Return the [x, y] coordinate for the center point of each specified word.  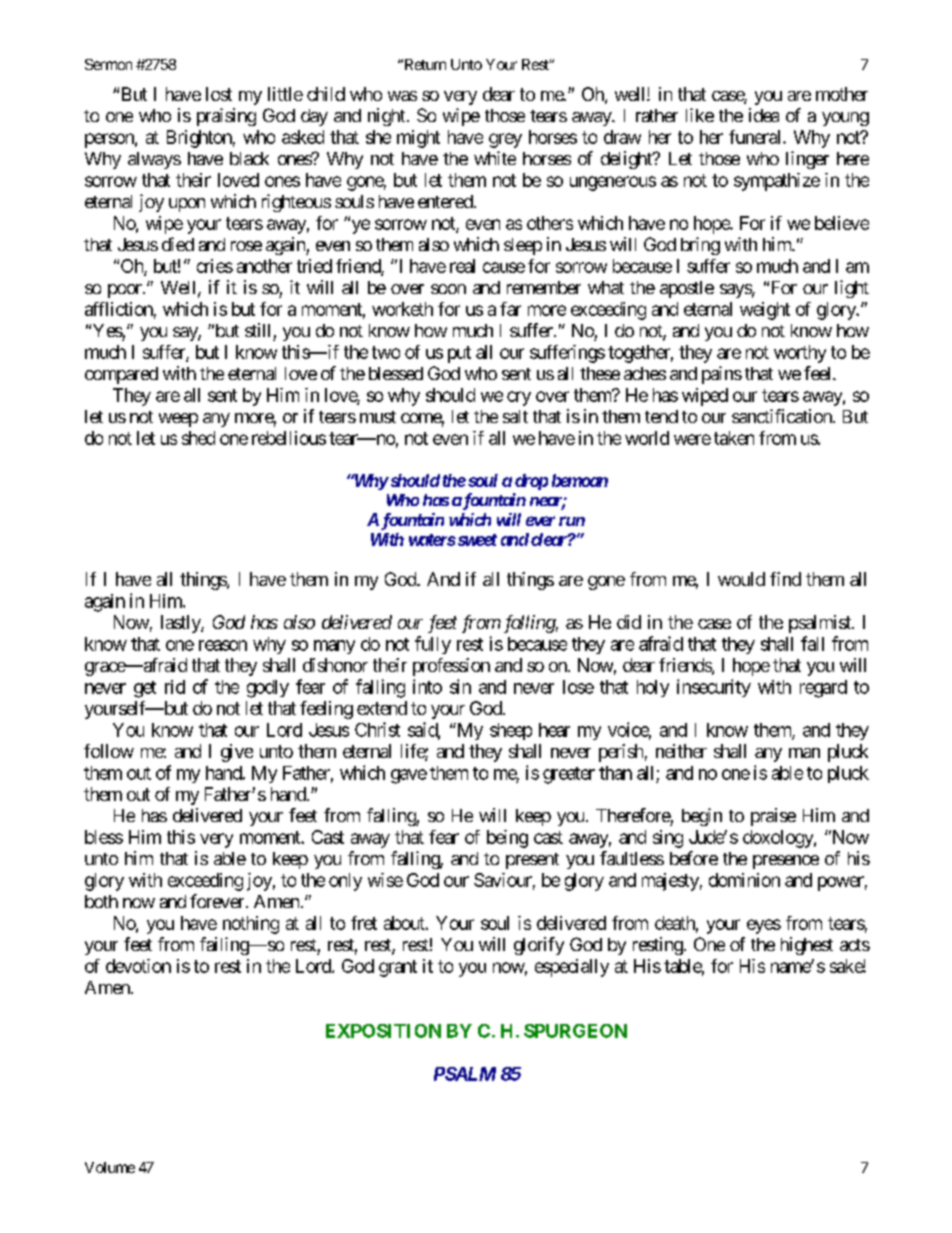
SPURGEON [575, 1031]
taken [734, 438]
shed [198, 438]
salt [515, 416]
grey [505, 140]
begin [702, 817]
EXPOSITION [383, 1031]
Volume [110, 1167]
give [237, 753]
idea [764, 115]
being [507, 839]
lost [219, 94]
